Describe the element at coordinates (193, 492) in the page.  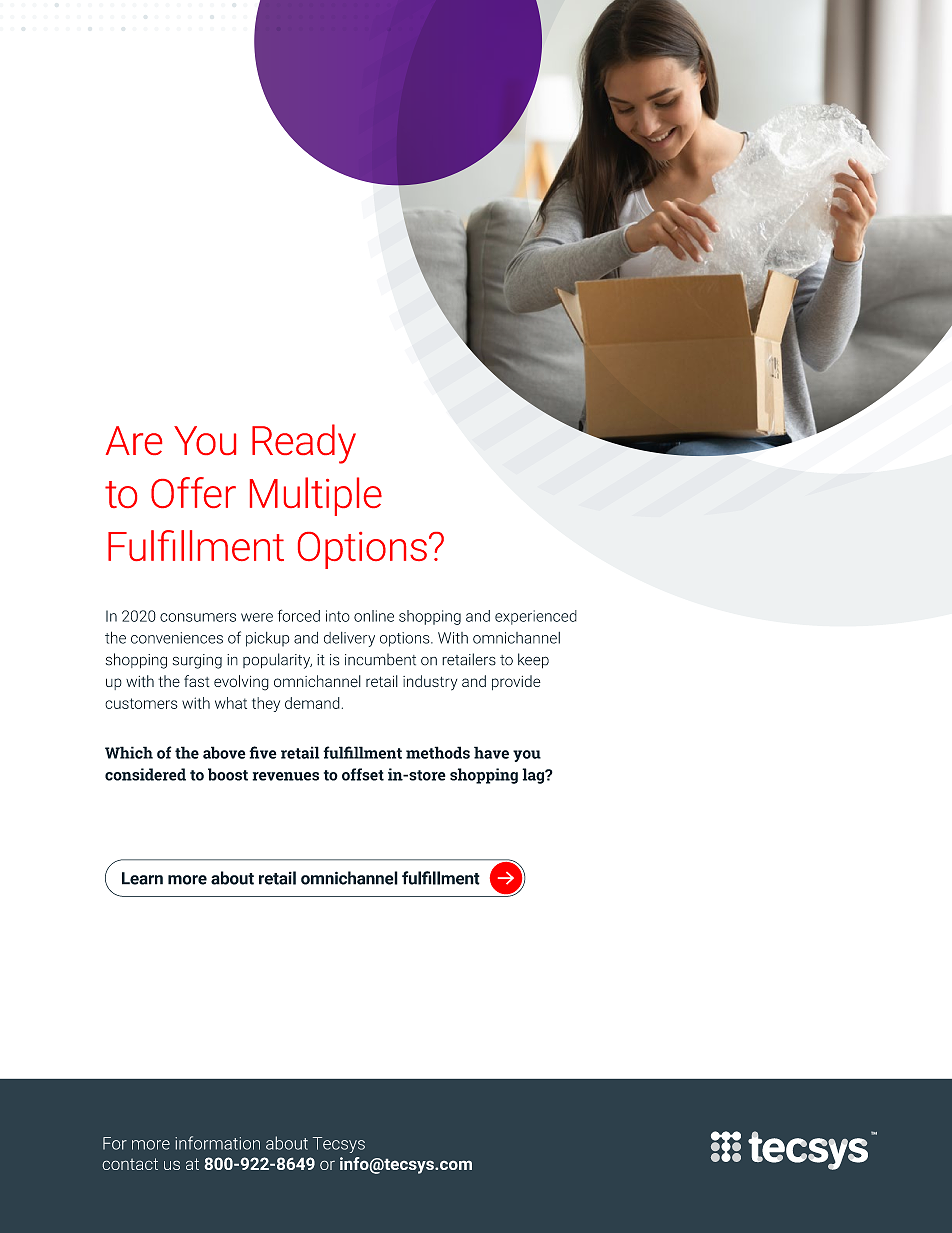
I see `Offer` at that location.
